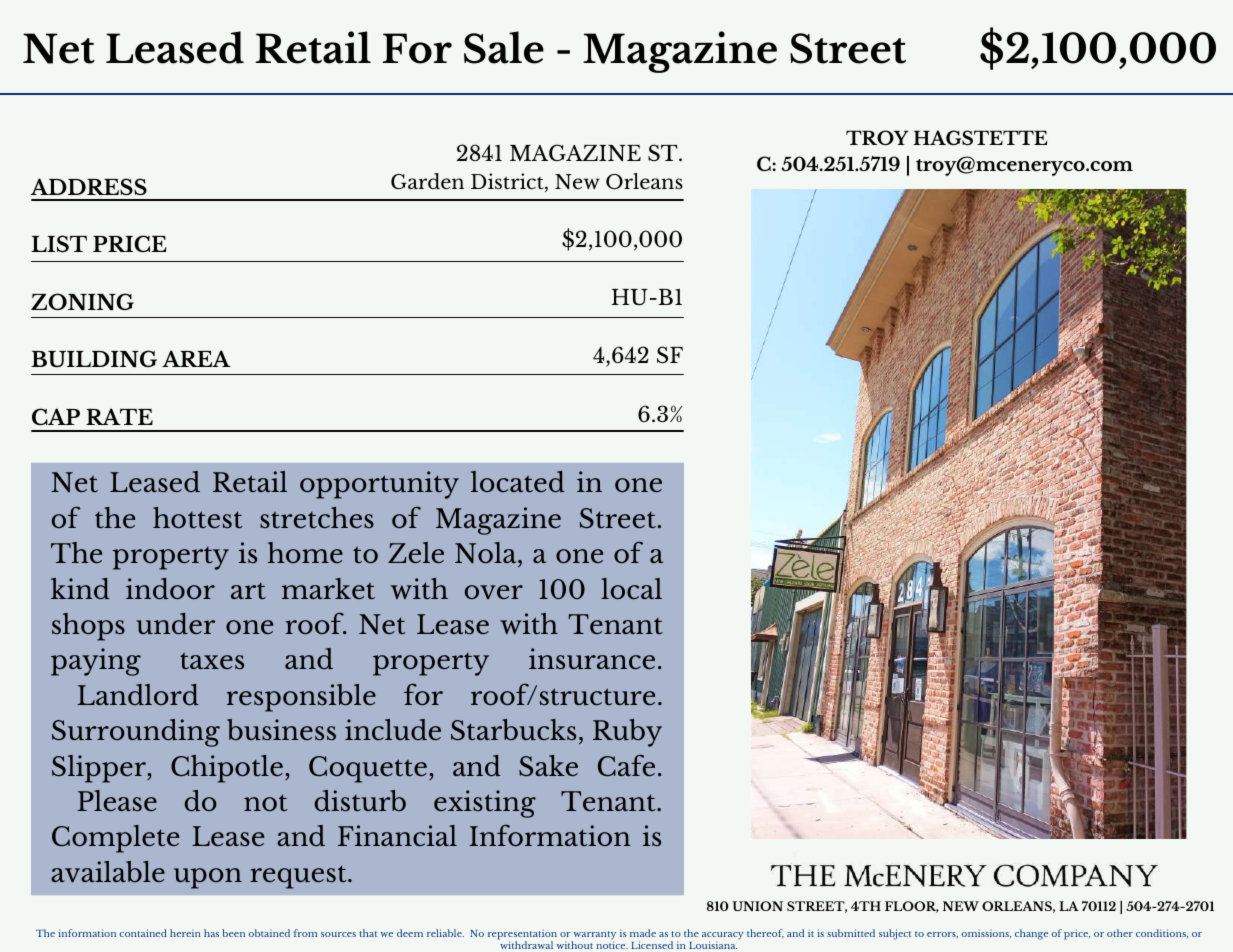 Image resolution: width=1233 pixels, height=952 pixels. I want to click on warranty, so click(594, 936).
